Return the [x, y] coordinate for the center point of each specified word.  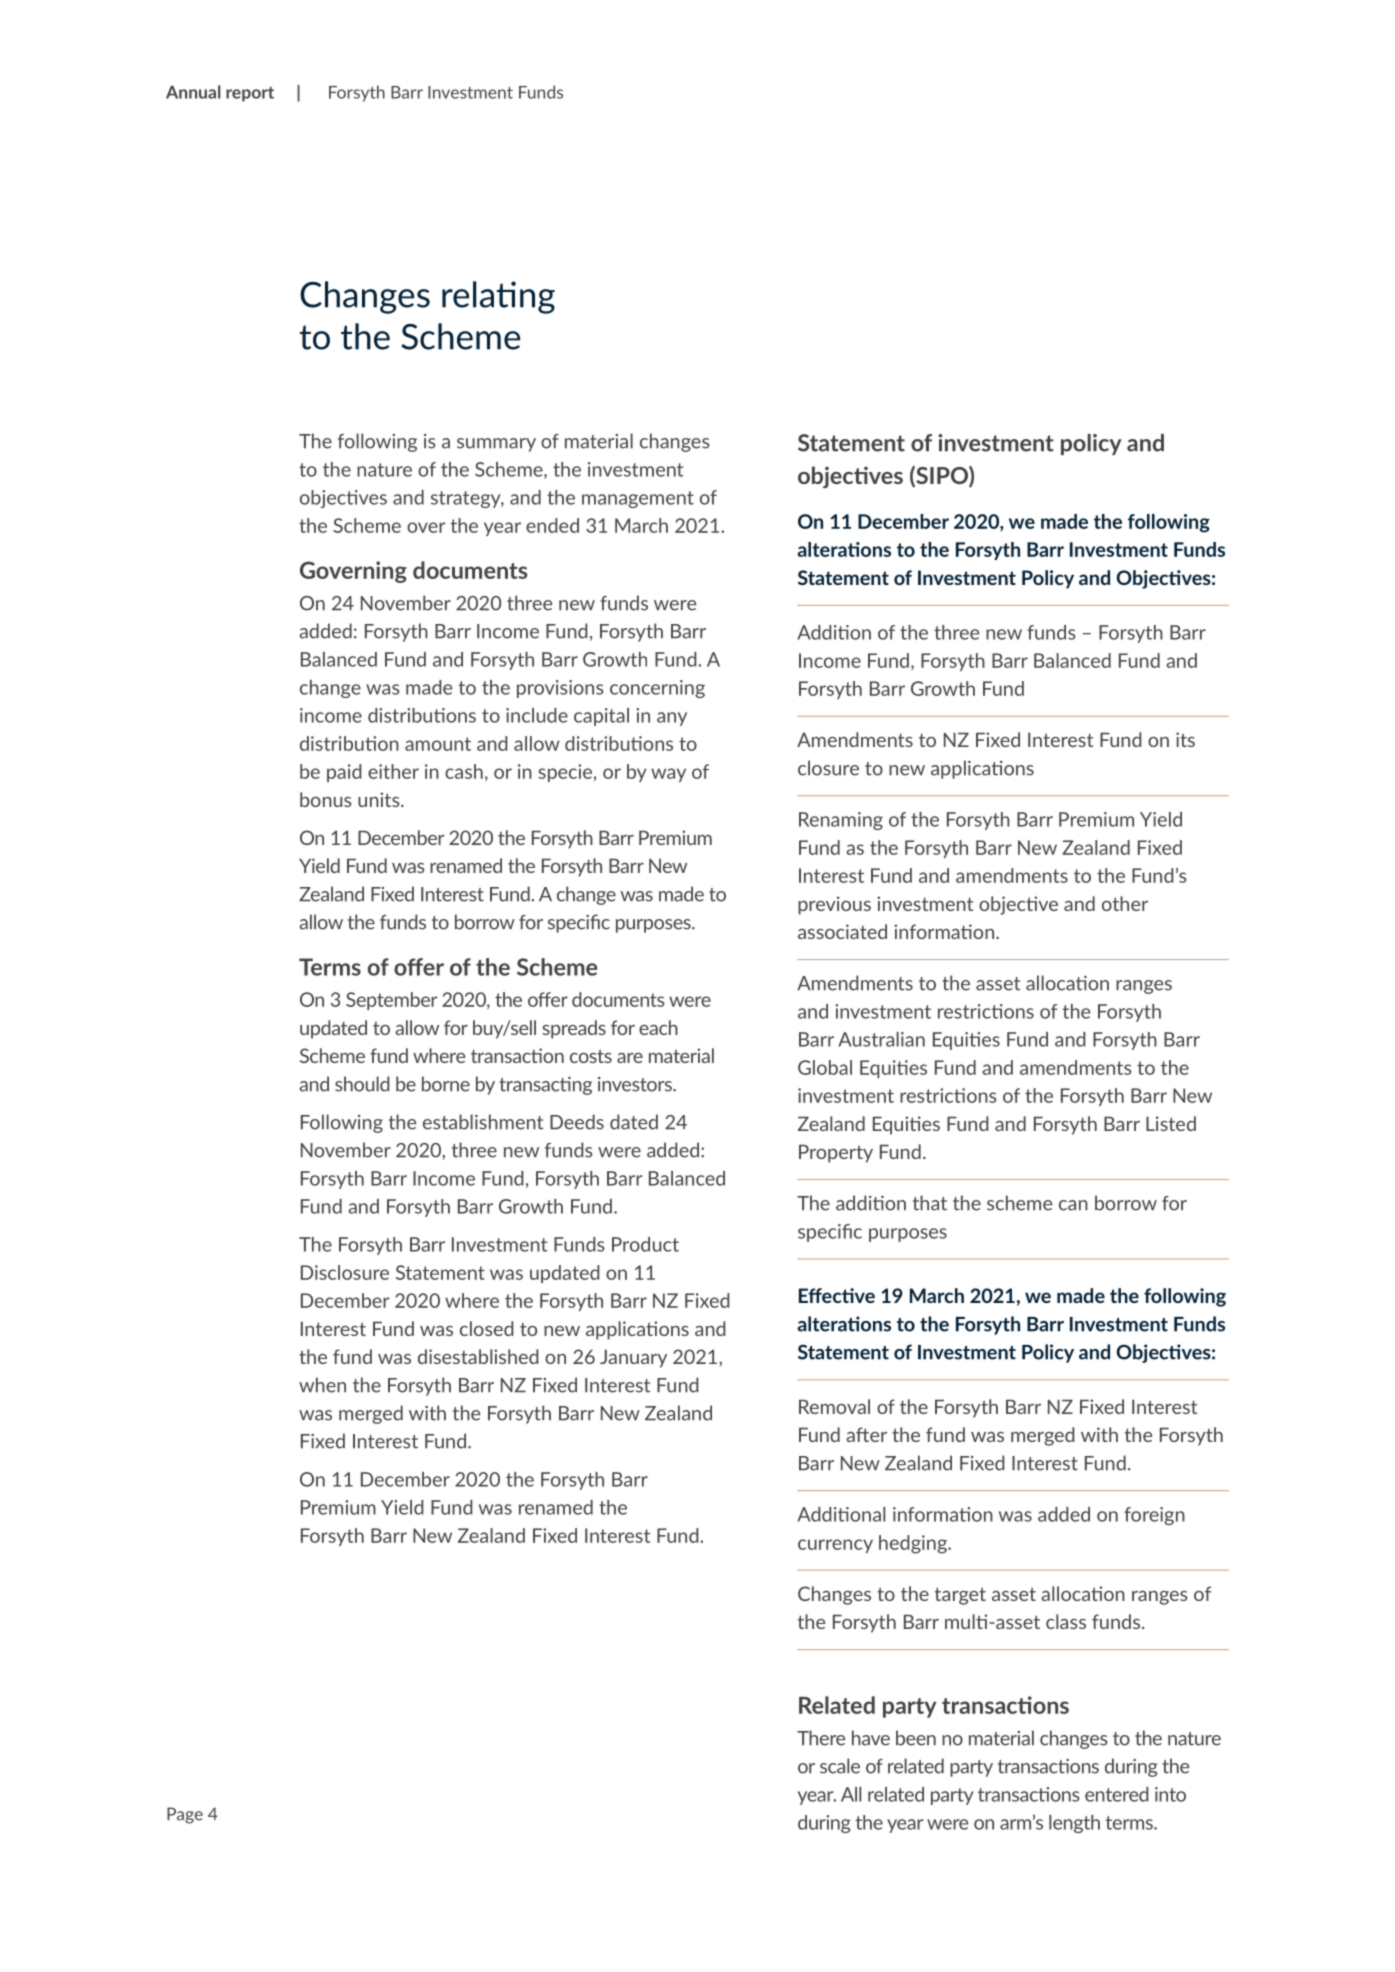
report [250, 94]
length [1074, 1824]
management [638, 499]
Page [185, 1815]
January [633, 1358]
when [322, 1385]
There [821, 1738]
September [392, 1001]
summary [496, 445]
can [1073, 1205]
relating [498, 297]
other [1125, 903]
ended [552, 525]
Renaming [841, 821]
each [658, 1027]
